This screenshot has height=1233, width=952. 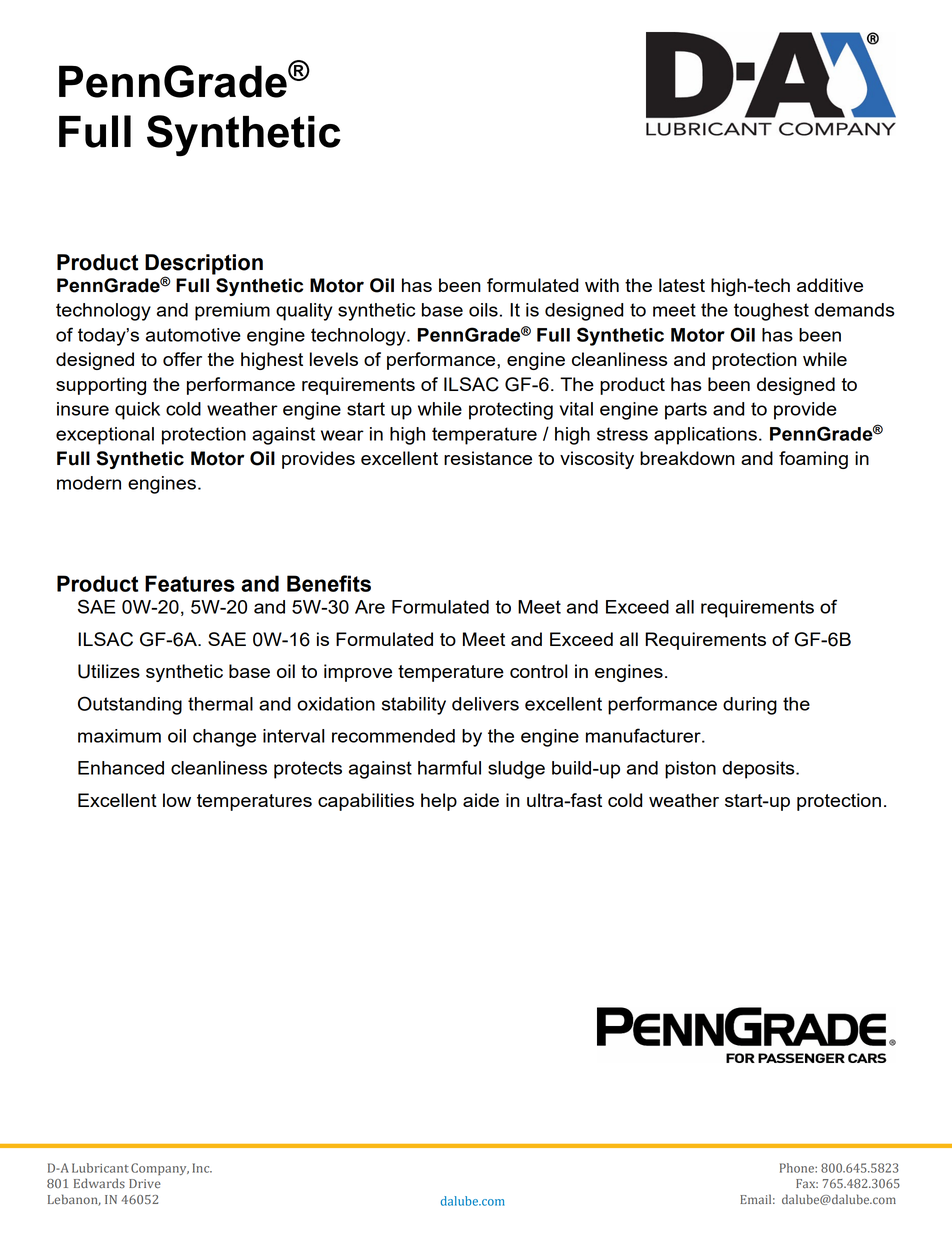 I want to click on parts, so click(x=686, y=411).
